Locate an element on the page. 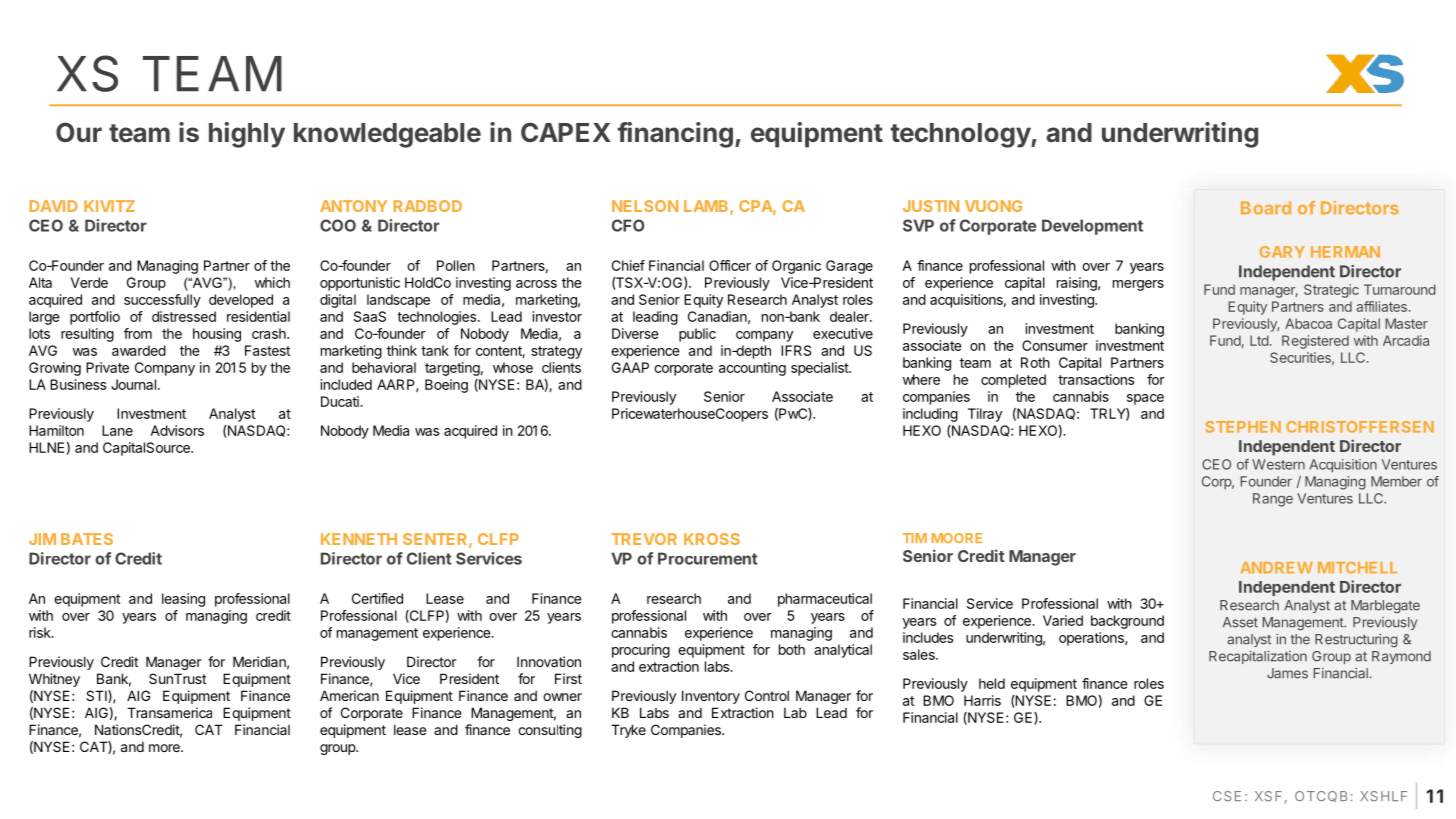 Image resolution: width=1456 pixels, height=819 pixels. American is located at coordinates (349, 695).
